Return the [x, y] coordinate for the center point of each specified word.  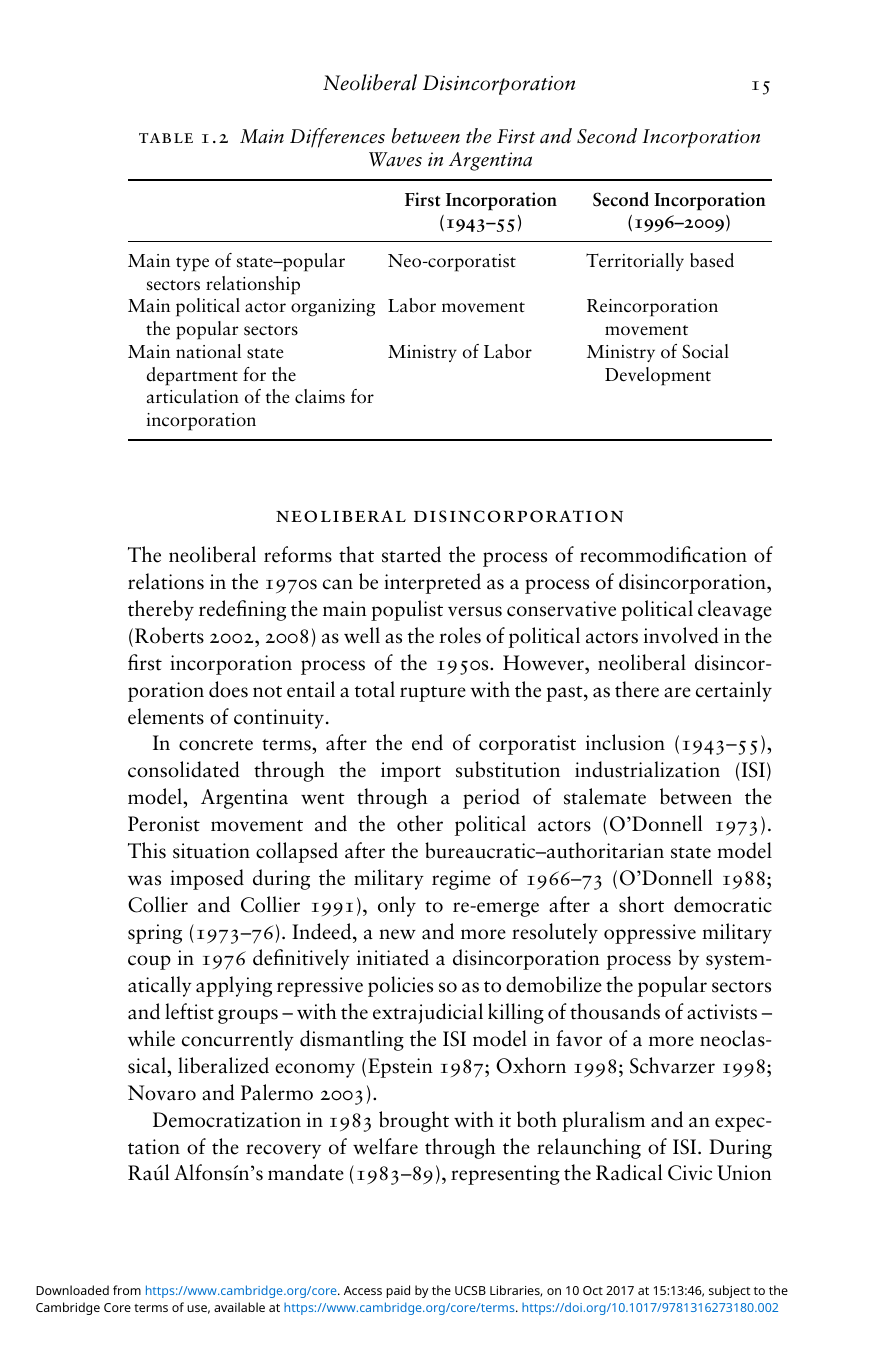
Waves [395, 159]
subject [729, 1291]
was [144, 880]
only [397, 906]
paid [398, 1291]
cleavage [735, 610]
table [166, 138]
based [712, 260]
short [641, 904]
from [127, 1290]
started [411, 554]
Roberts [169, 635]
